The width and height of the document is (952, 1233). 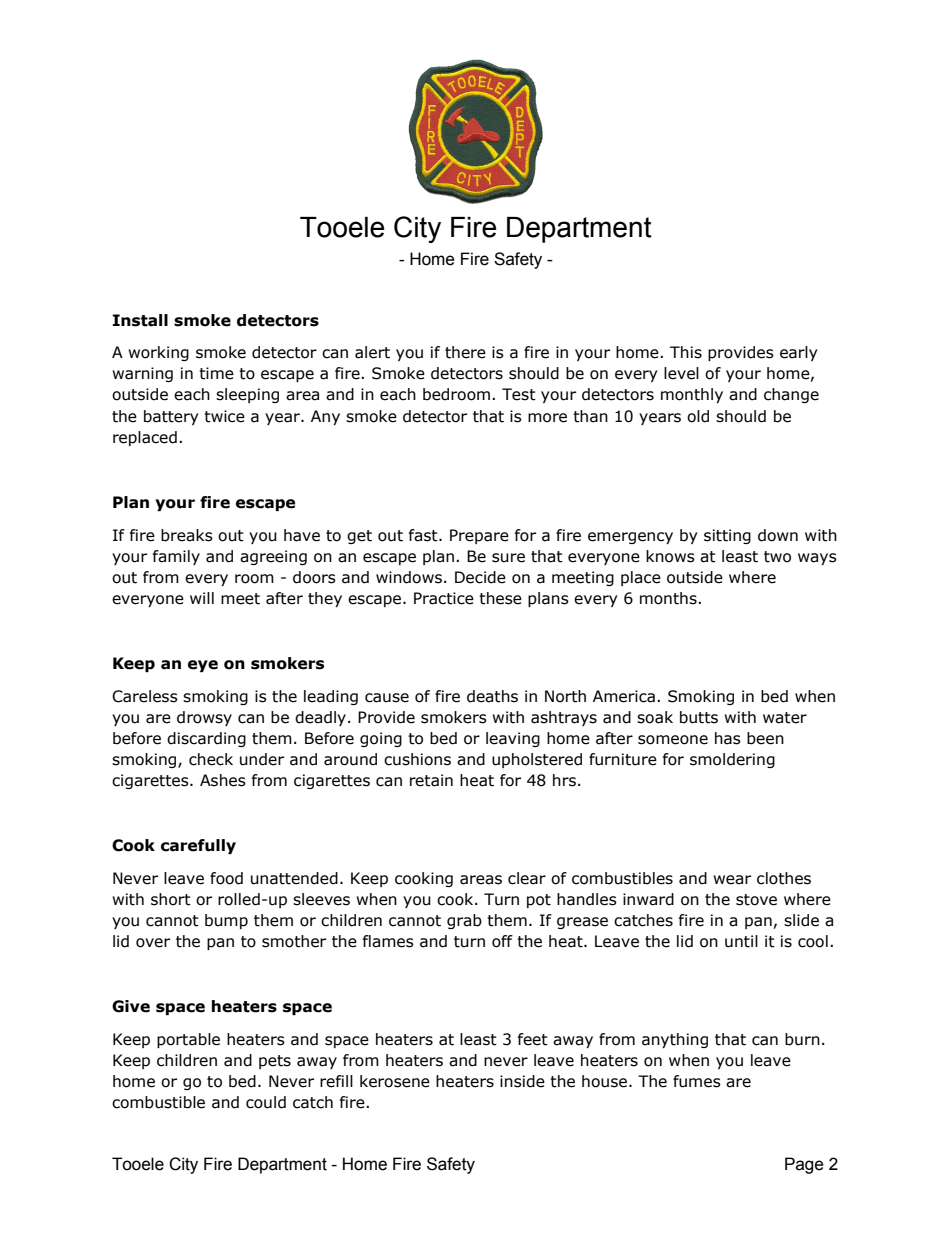 What do you see at coordinates (226, 878) in the document?
I see `food` at bounding box center [226, 878].
